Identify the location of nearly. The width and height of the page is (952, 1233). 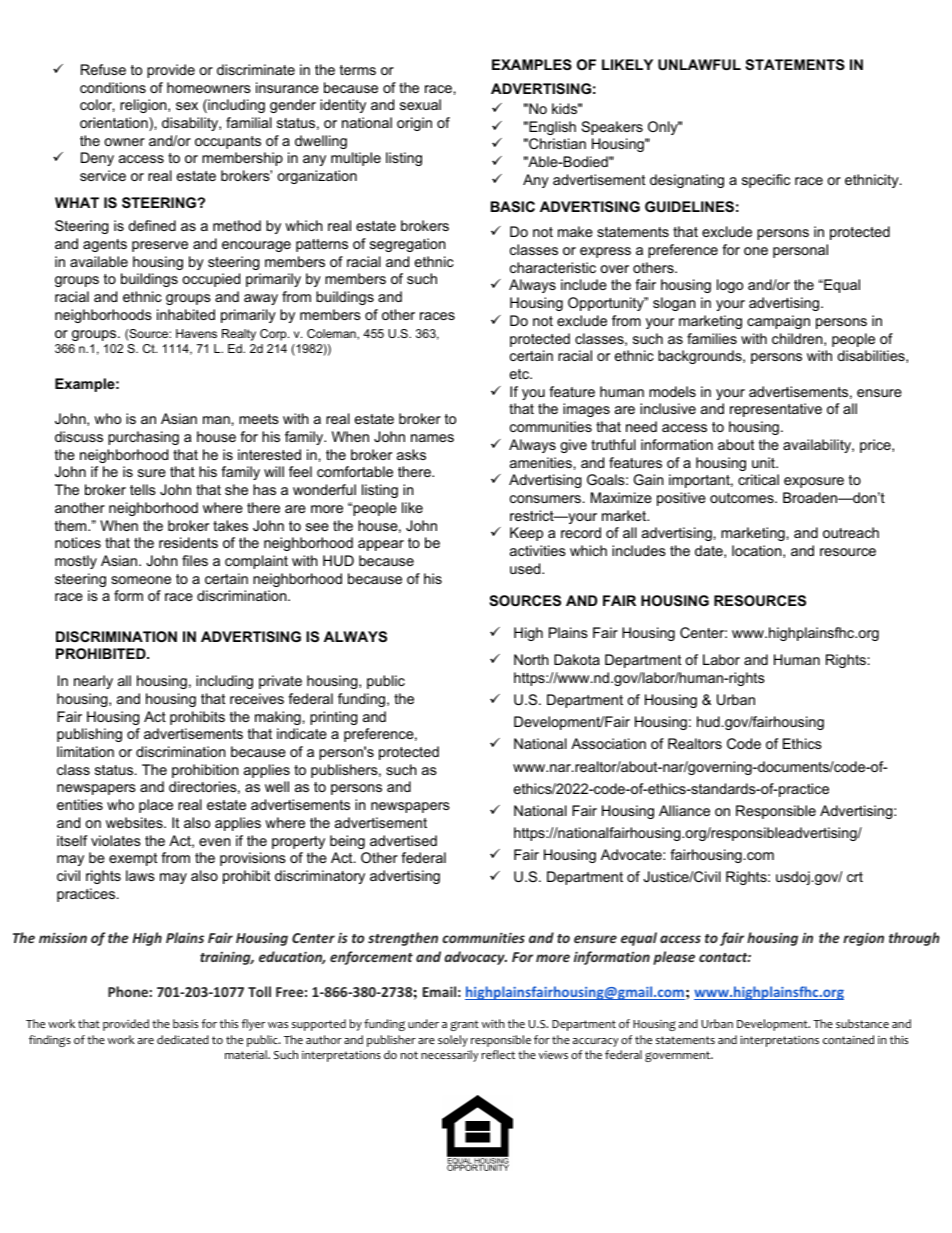
(93, 682).
